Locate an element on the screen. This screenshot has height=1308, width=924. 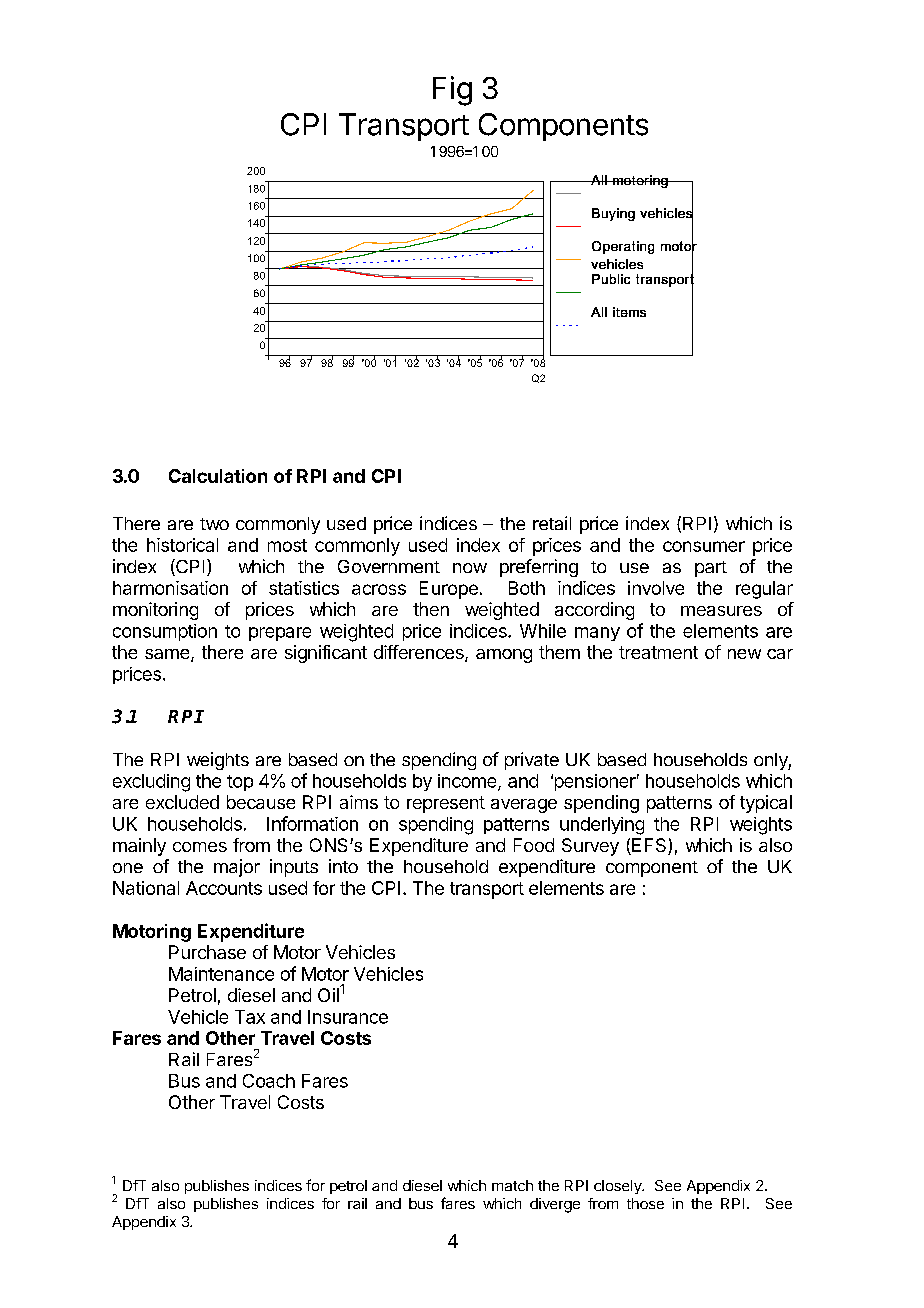
consumer is located at coordinates (704, 546).
